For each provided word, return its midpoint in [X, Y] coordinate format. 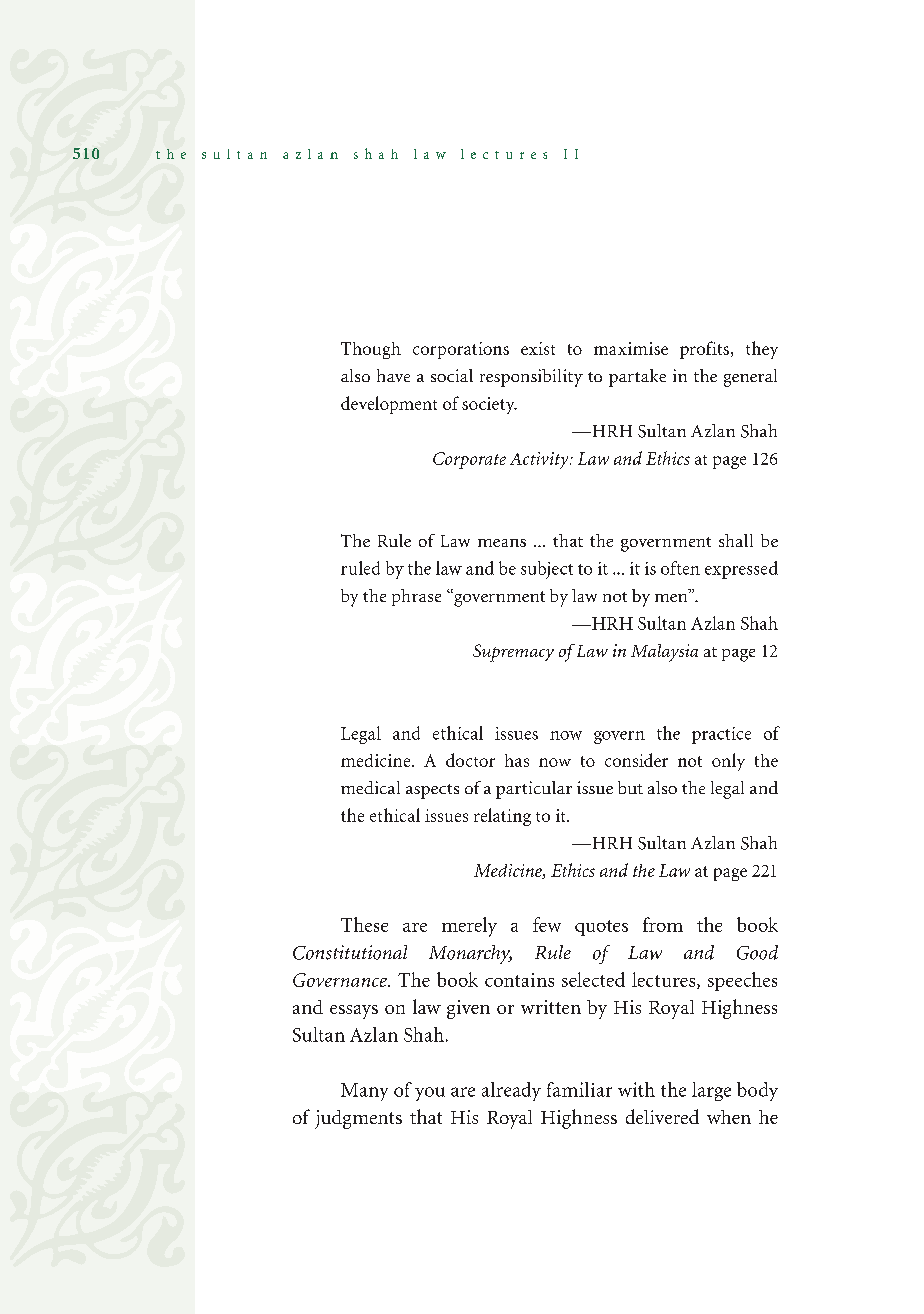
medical [370, 787]
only [728, 762]
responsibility [531, 378]
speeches [742, 981]
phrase [416, 597]
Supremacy [513, 653]
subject [547, 570]
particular [534, 790]
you [430, 1094]
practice [721, 735]
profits [704, 350]
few [547, 924]
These [364, 924]
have [393, 375]
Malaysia [664, 653]
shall [736, 540]
